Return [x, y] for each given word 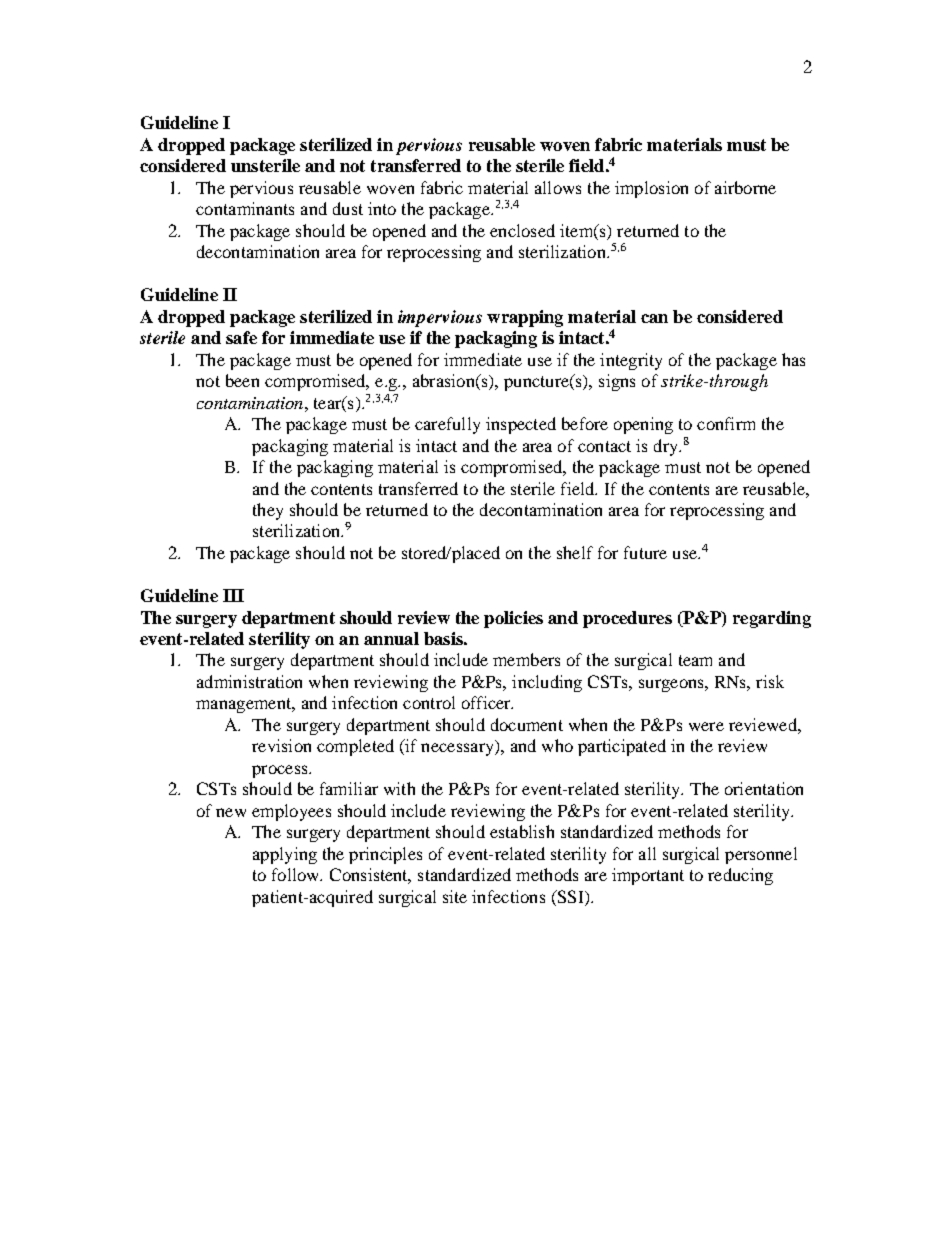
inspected [521, 425]
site [455, 896]
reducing [740, 876]
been [242, 380]
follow [297, 874]
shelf [575, 552]
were [706, 726]
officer [487, 702]
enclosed [522, 230]
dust [348, 208]
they [268, 511]
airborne [745, 187]
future [645, 552]
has [793, 359]
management [245, 705]
